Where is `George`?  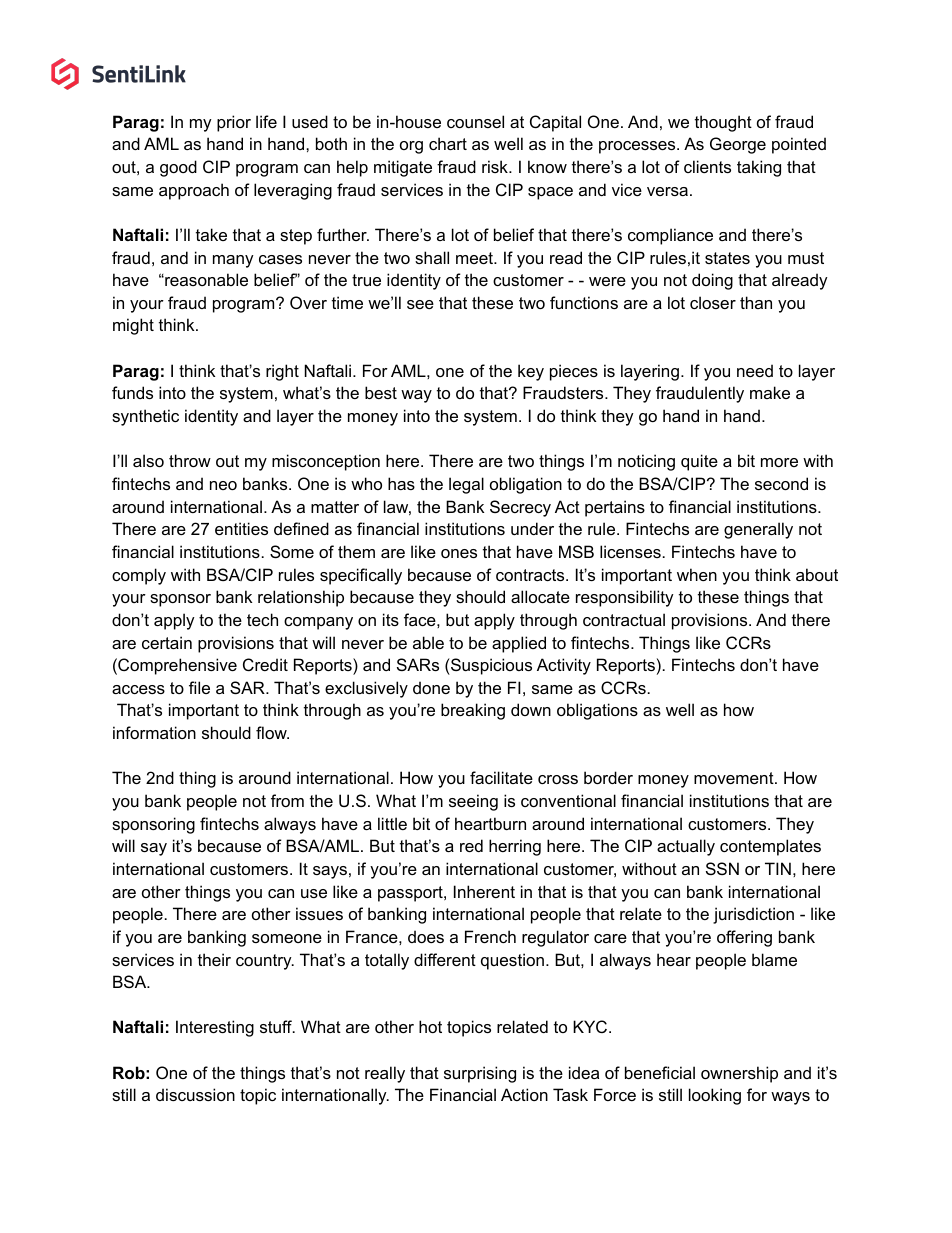 George is located at coordinates (738, 145).
